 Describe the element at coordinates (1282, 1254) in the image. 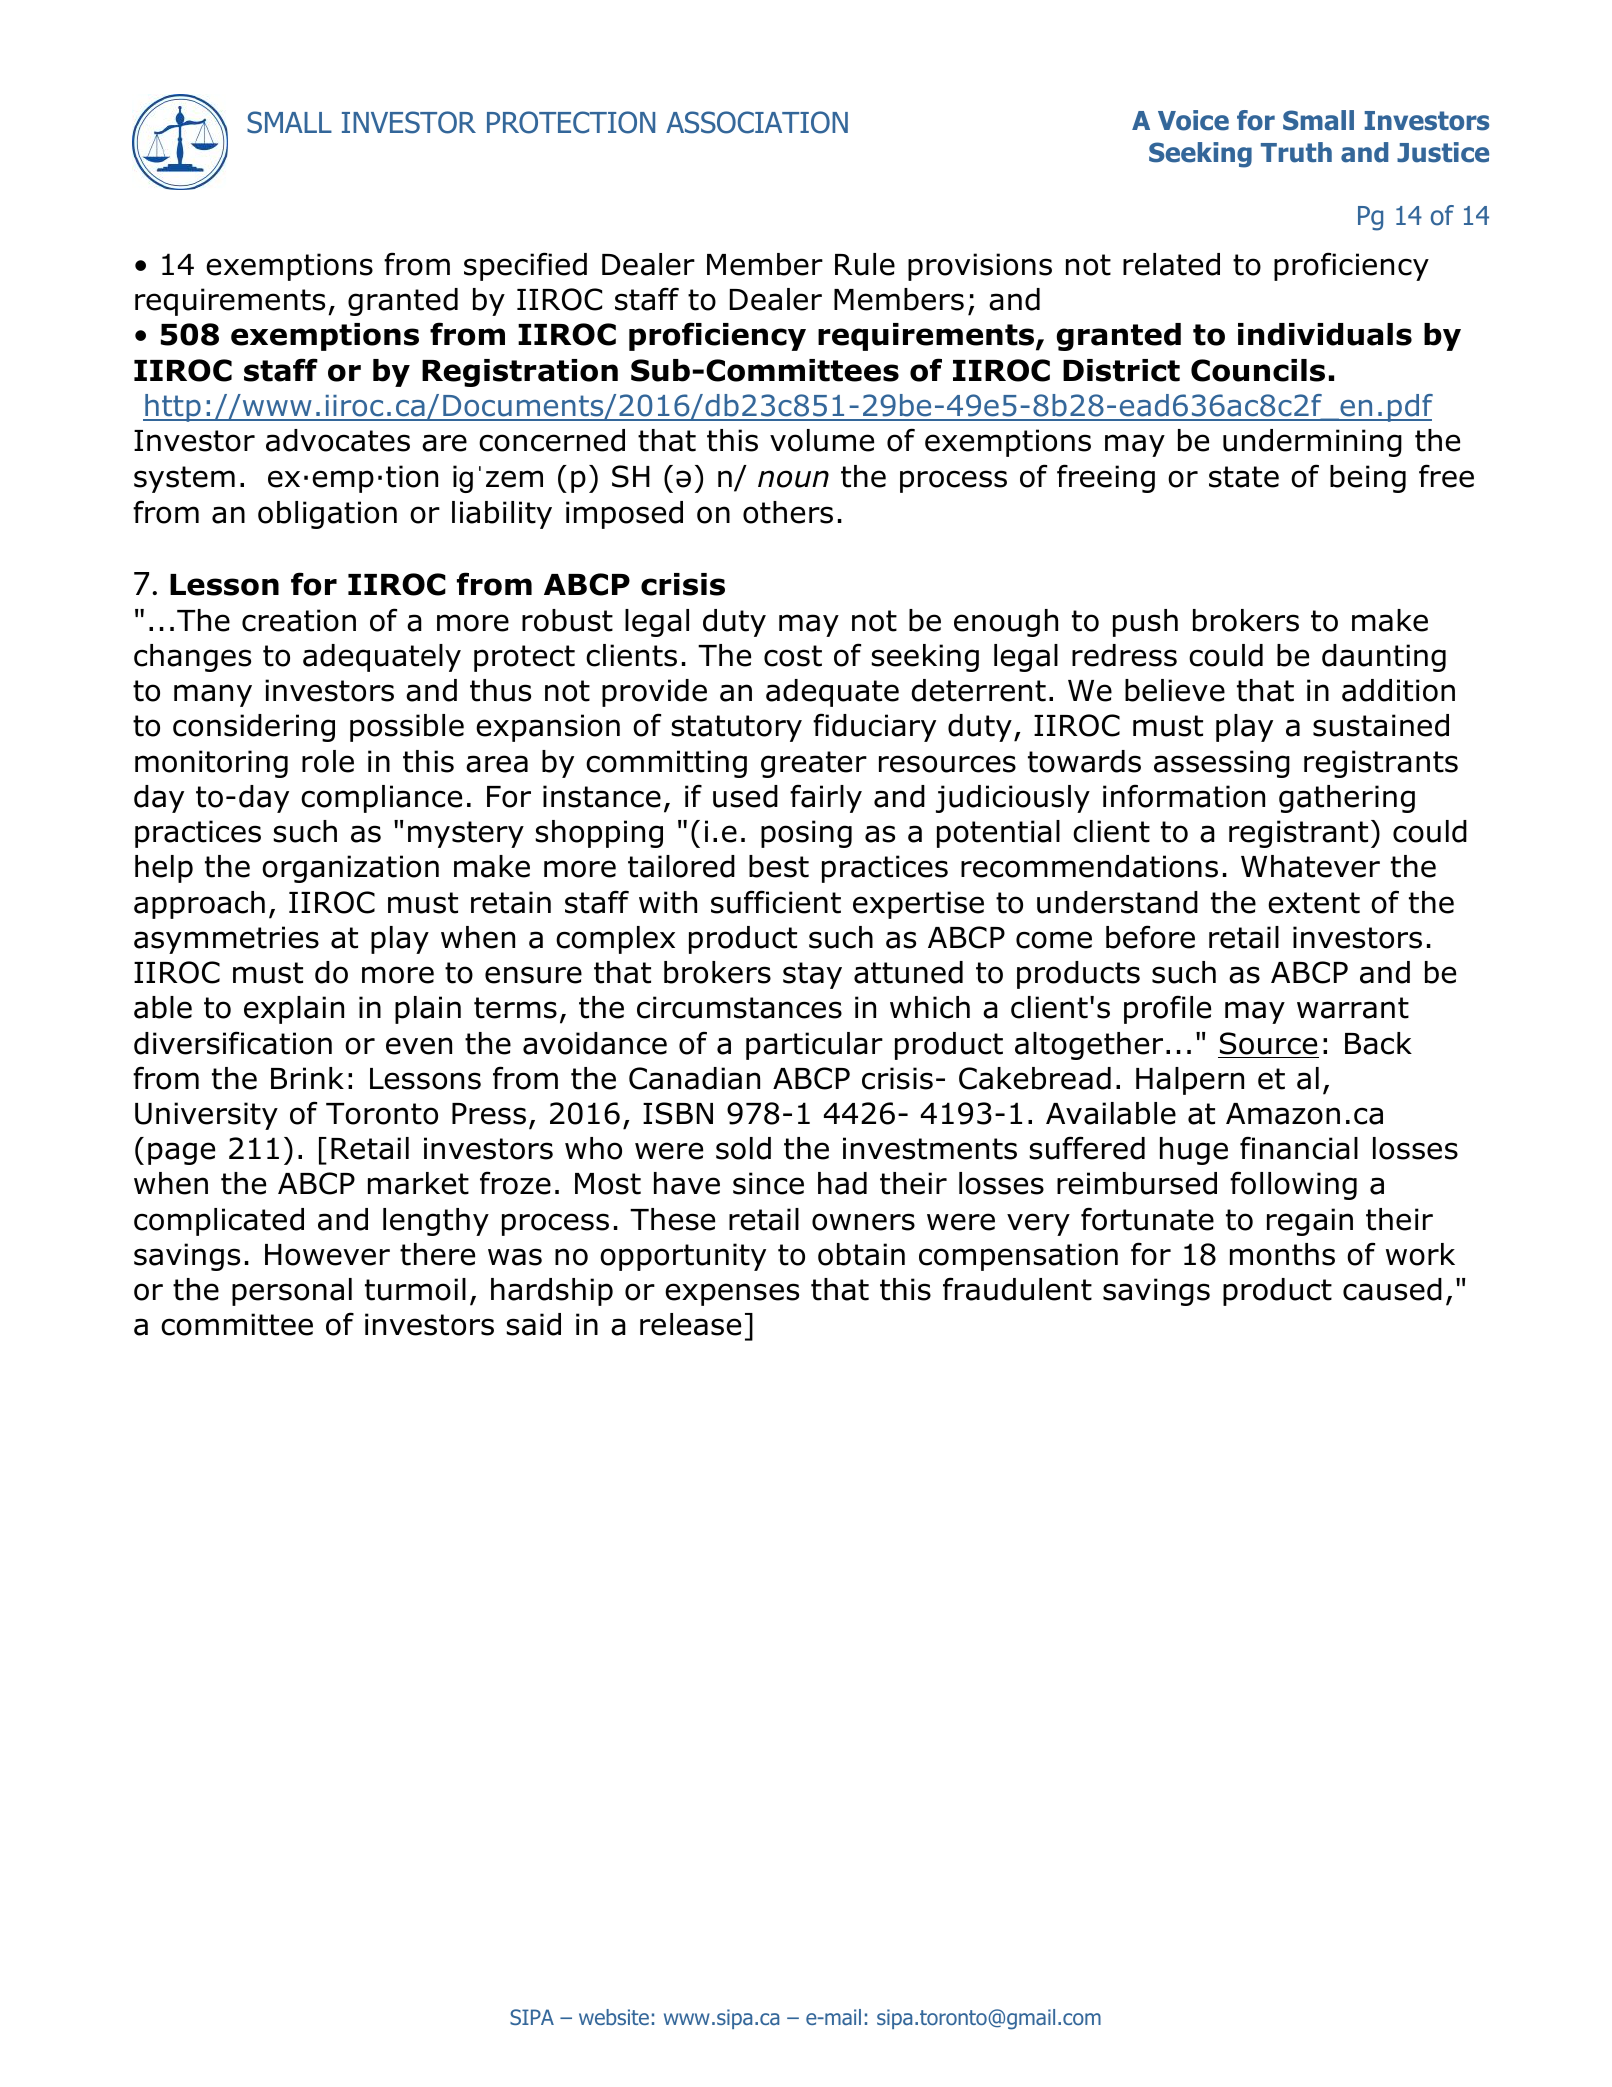

I see `months` at that location.
